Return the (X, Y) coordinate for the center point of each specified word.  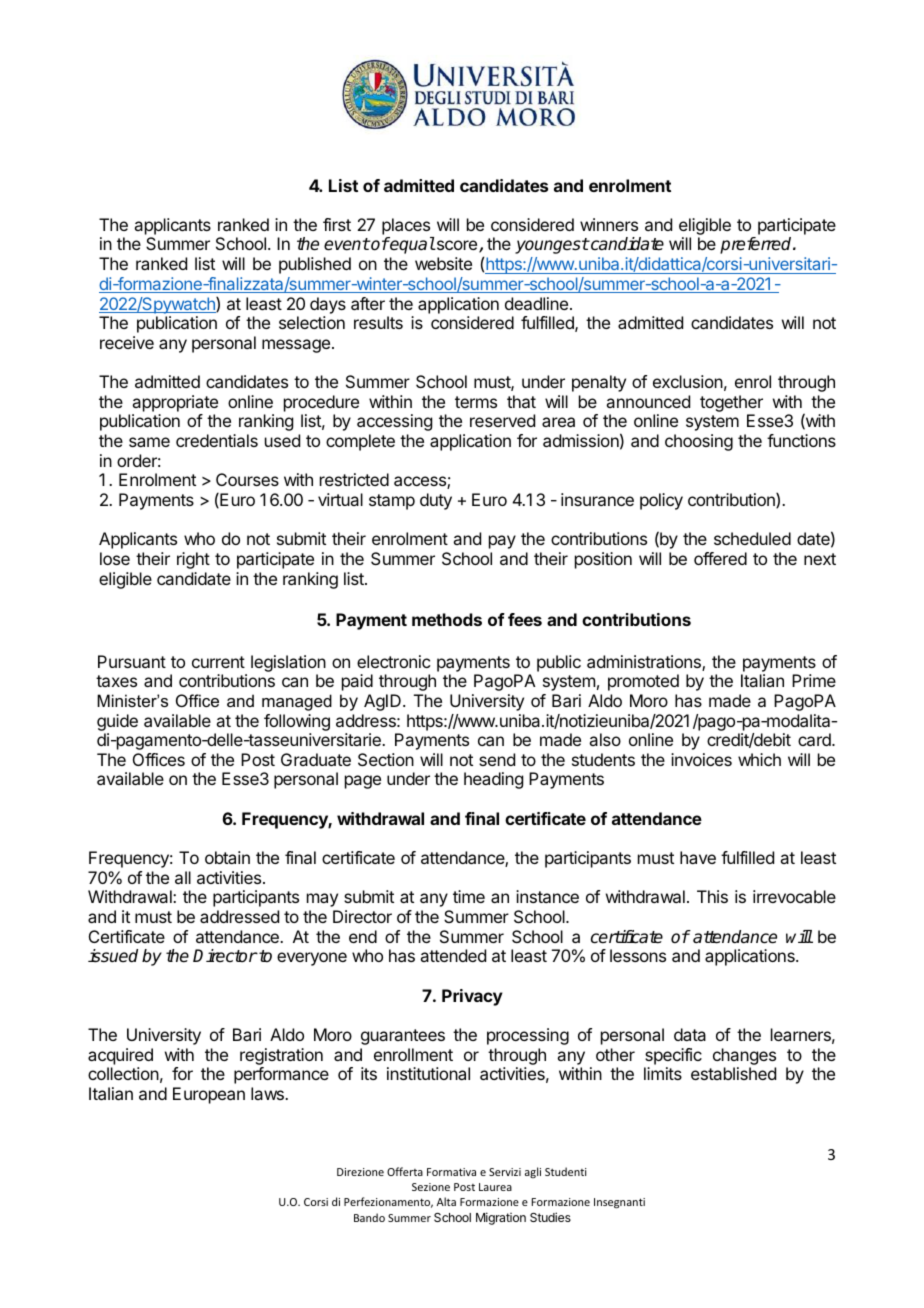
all (183, 877)
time (469, 896)
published (315, 265)
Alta (446, 1201)
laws (268, 1093)
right (193, 560)
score (455, 245)
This (712, 896)
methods (447, 619)
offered (720, 558)
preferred (757, 245)
